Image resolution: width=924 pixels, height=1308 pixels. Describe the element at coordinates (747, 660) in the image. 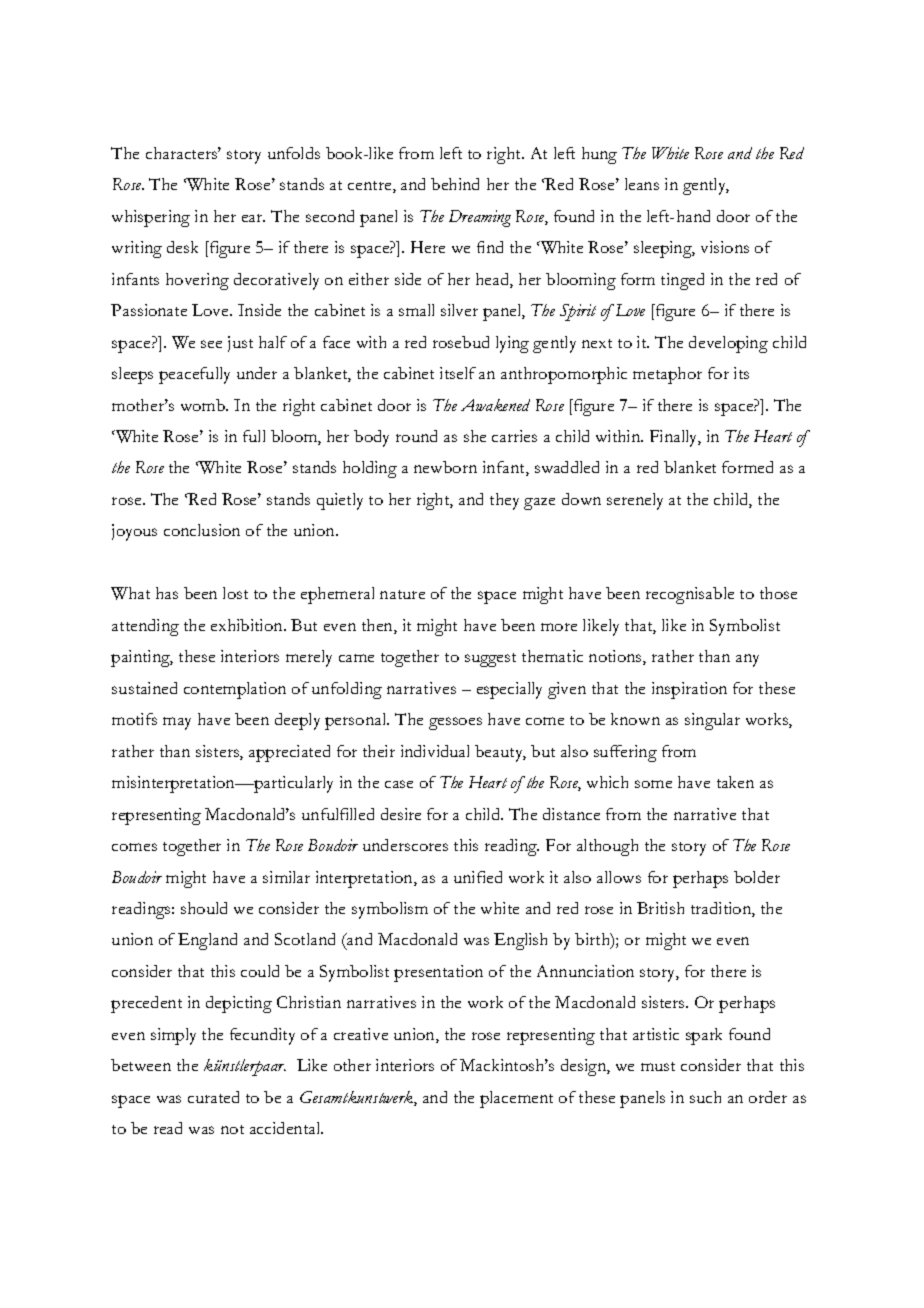

I see `any` at that location.
